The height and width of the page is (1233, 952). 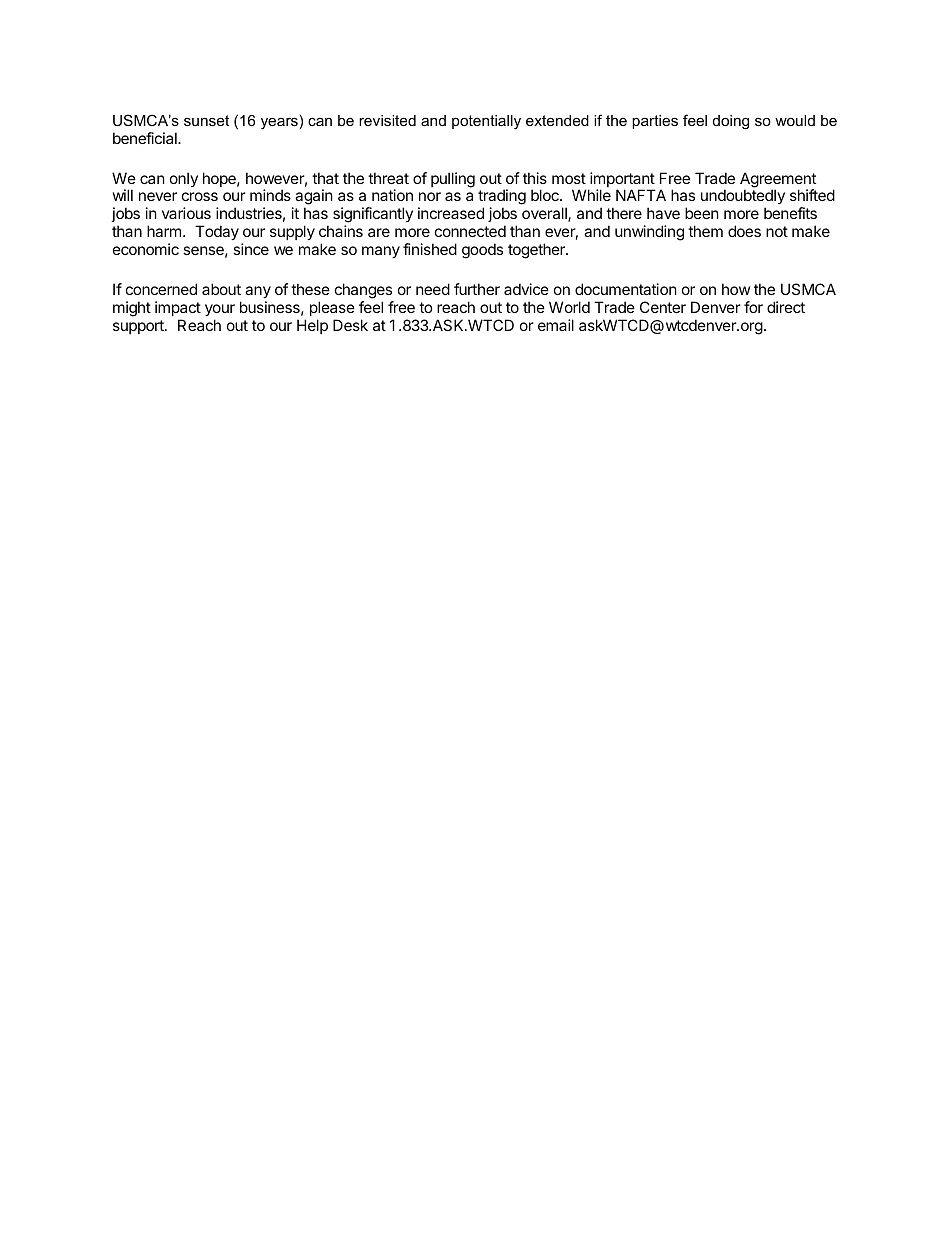 I want to click on your, so click(x=220, y=310).
